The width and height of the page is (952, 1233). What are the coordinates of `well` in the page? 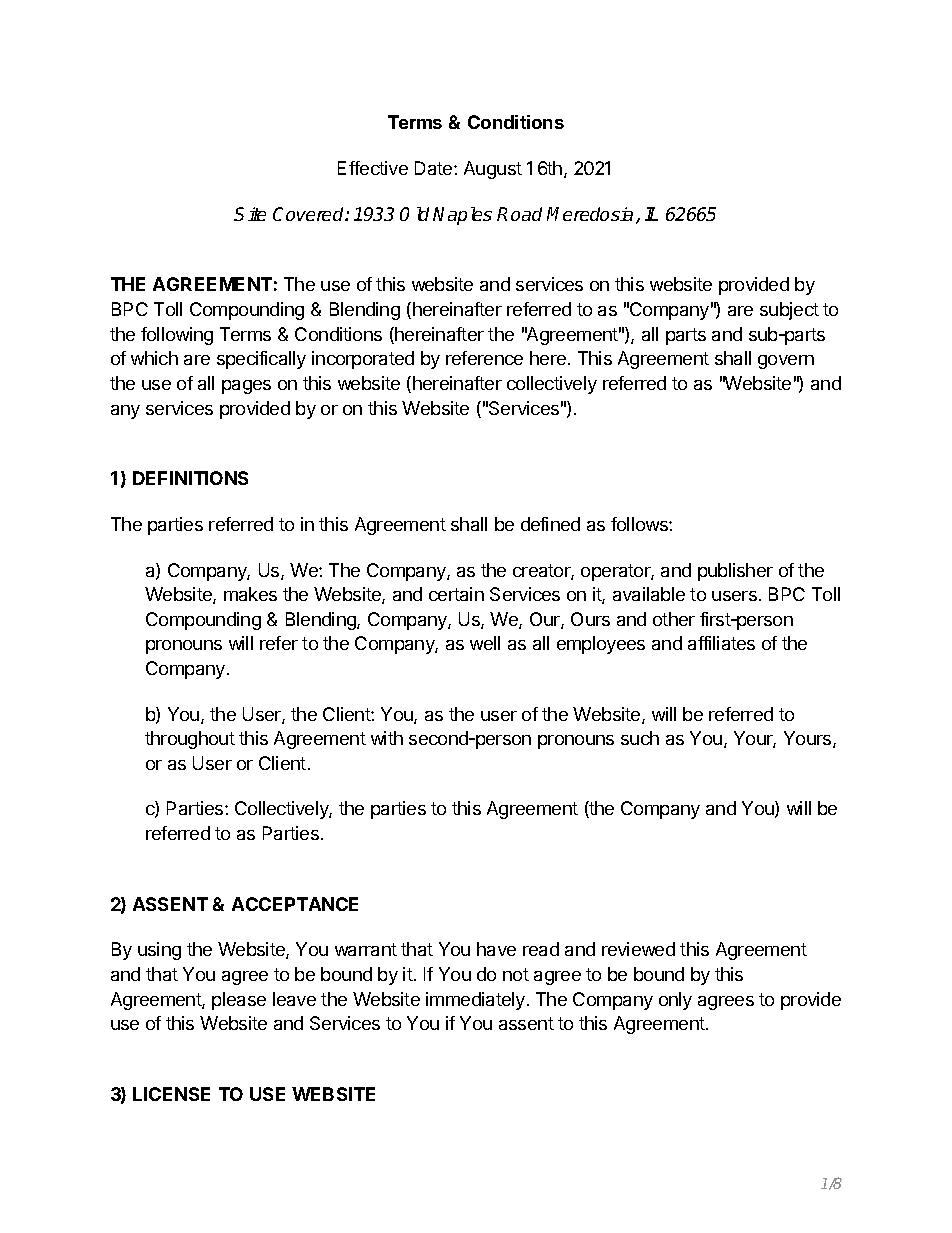 It's located at (485, 643).
